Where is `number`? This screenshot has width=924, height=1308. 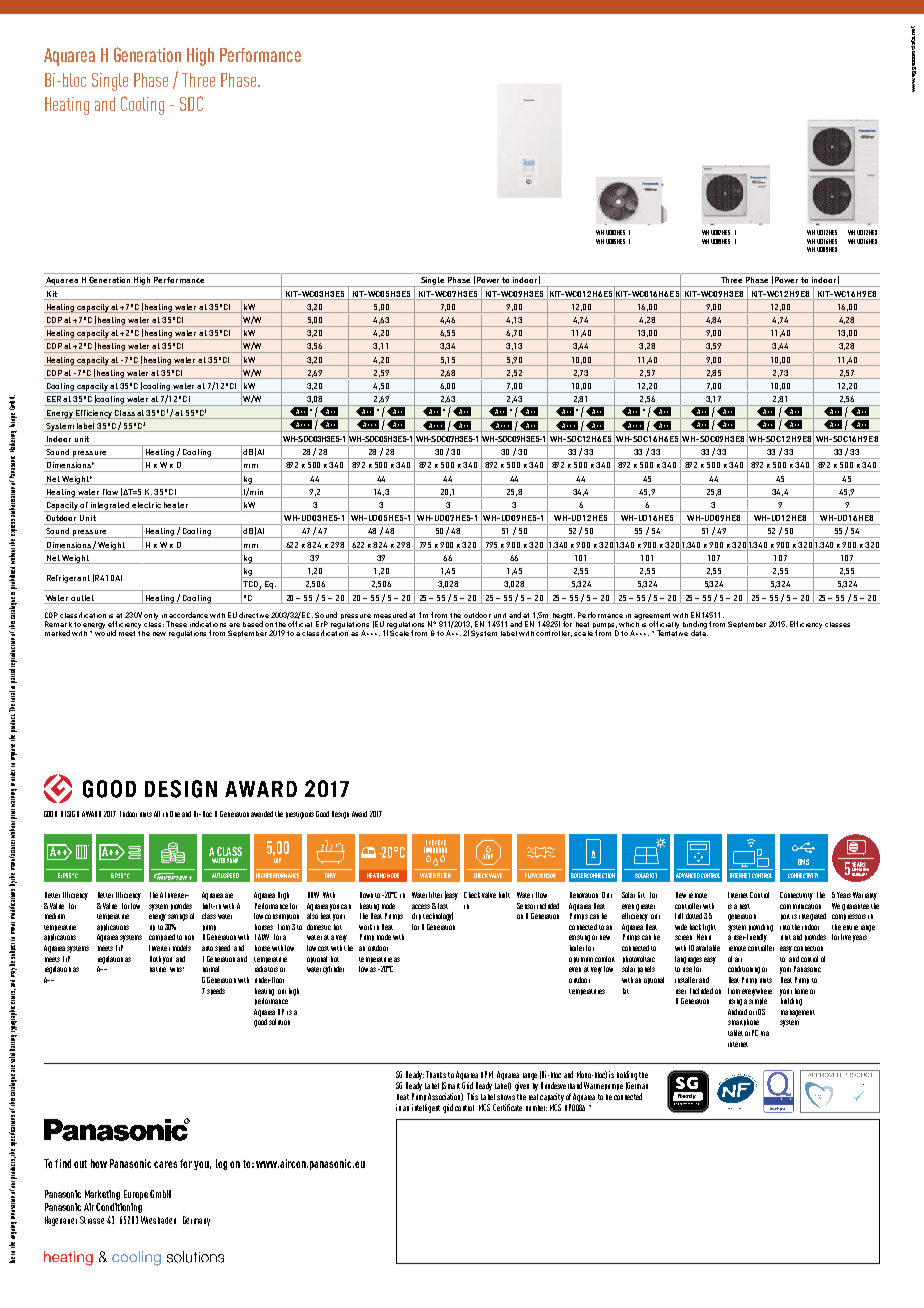 number is located at coordinates (536, 1108).
